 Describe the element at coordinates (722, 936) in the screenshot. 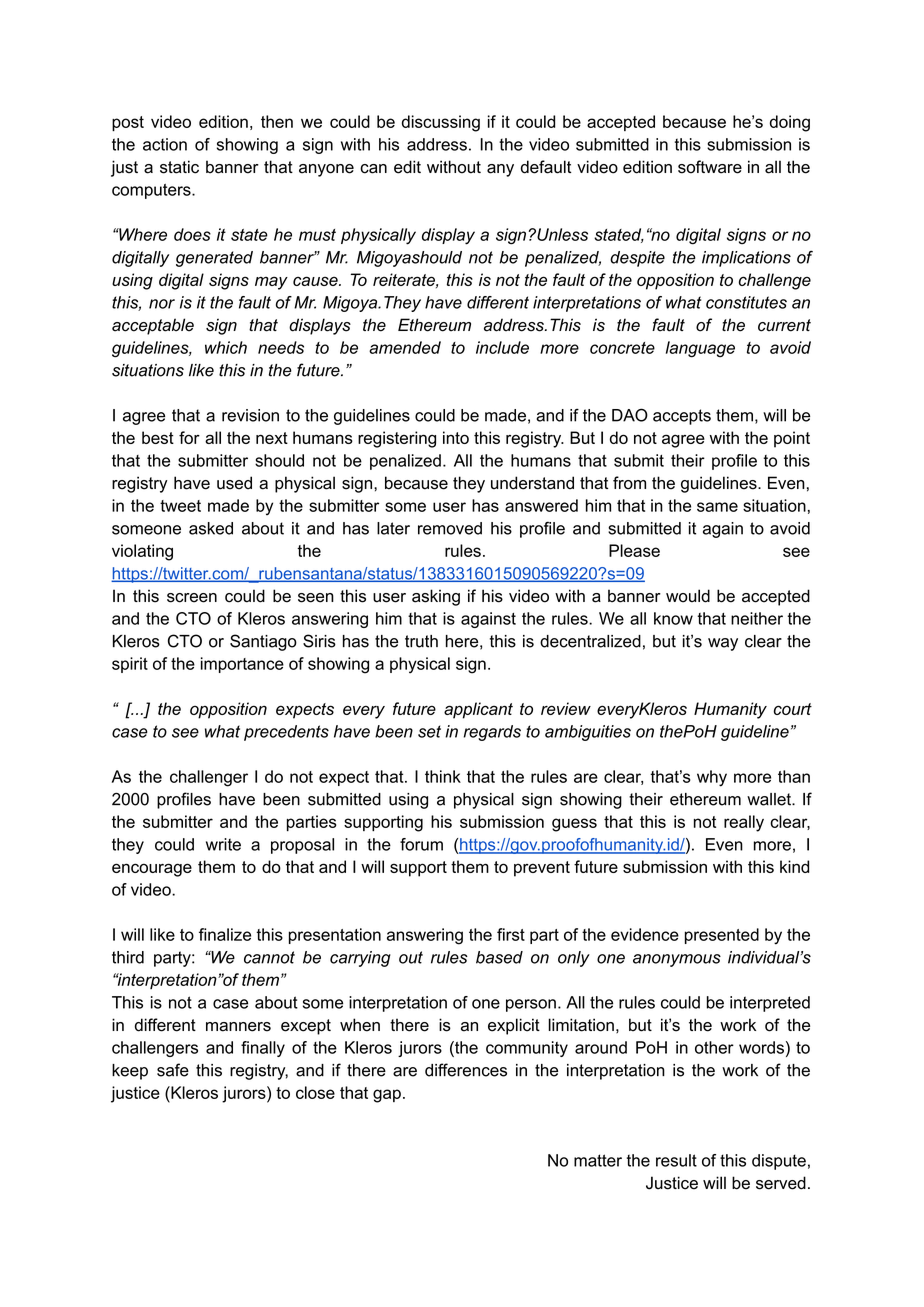

I see `presented` at that location.
